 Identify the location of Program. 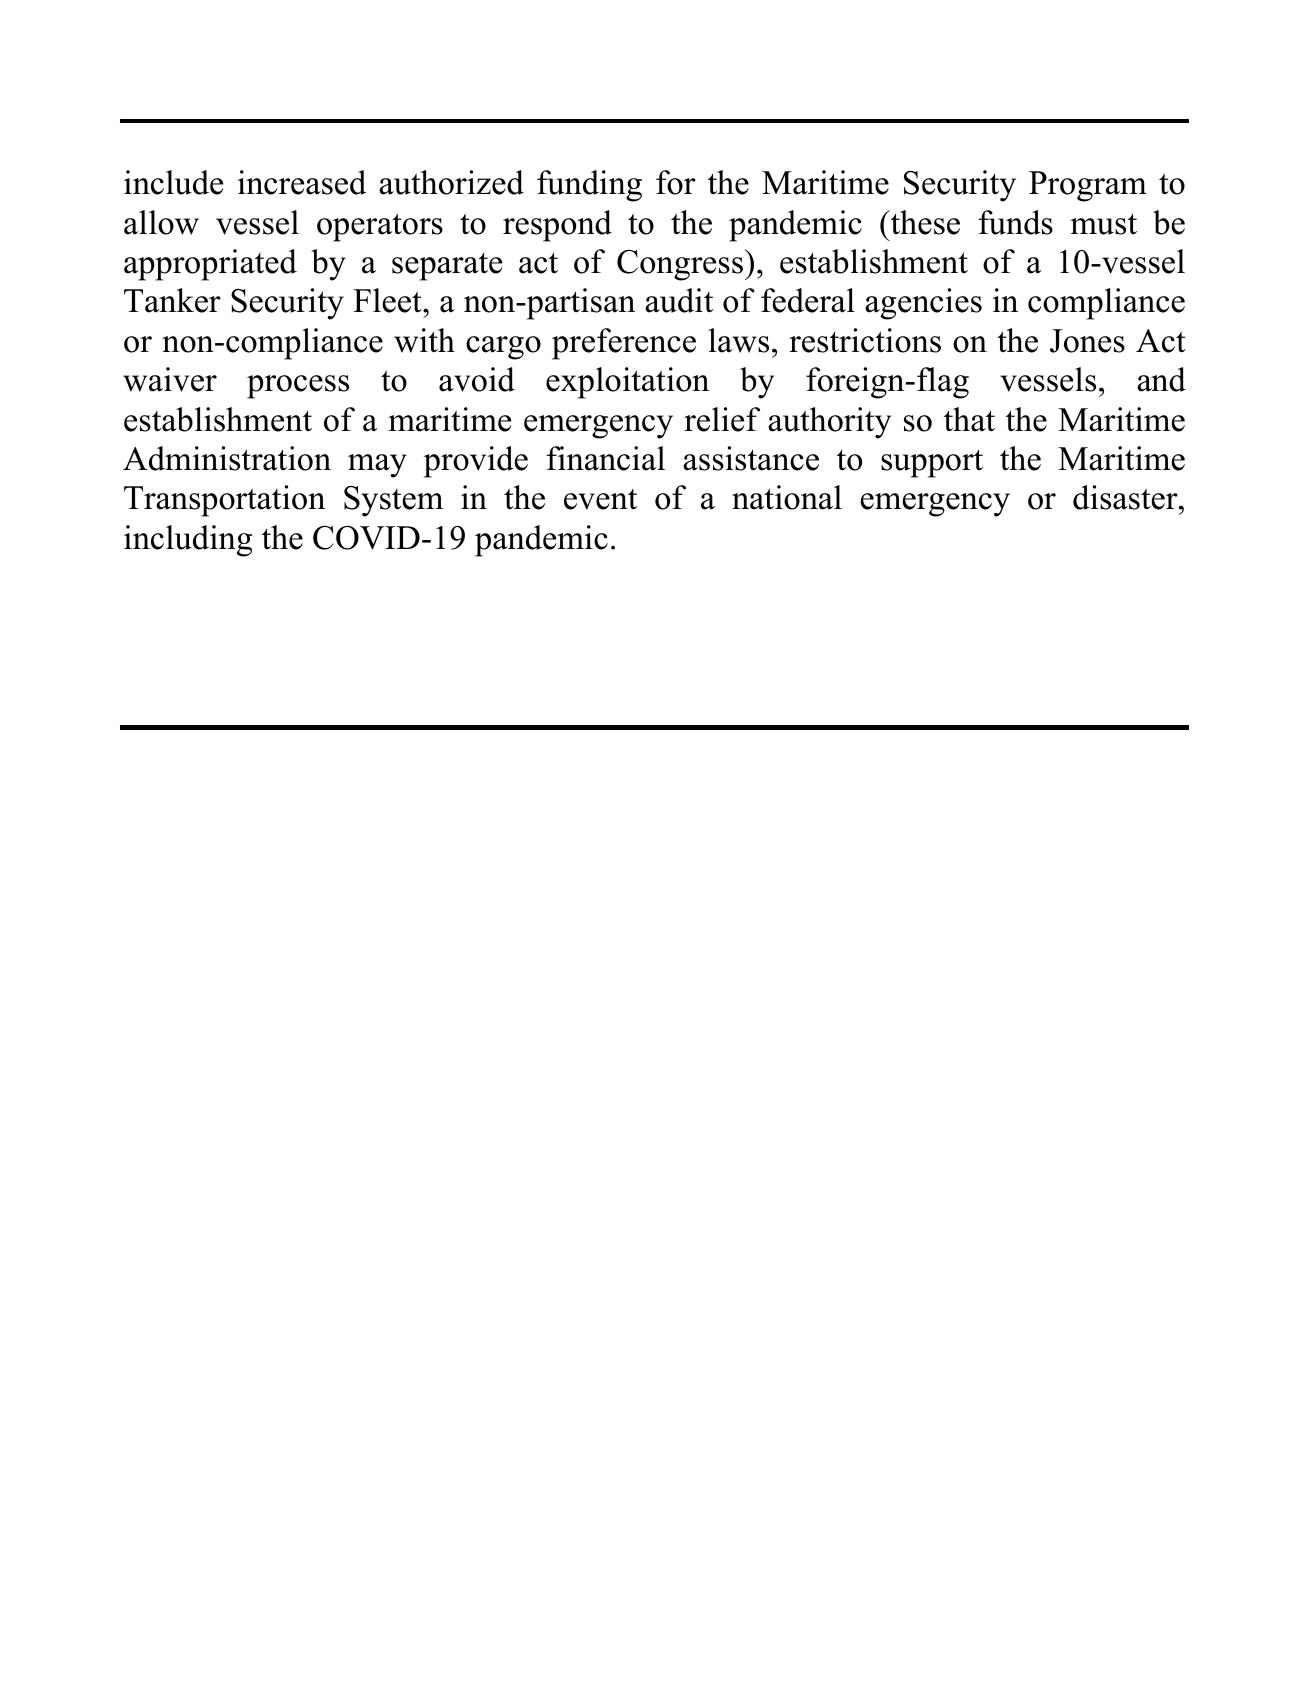
(1088, 186).
